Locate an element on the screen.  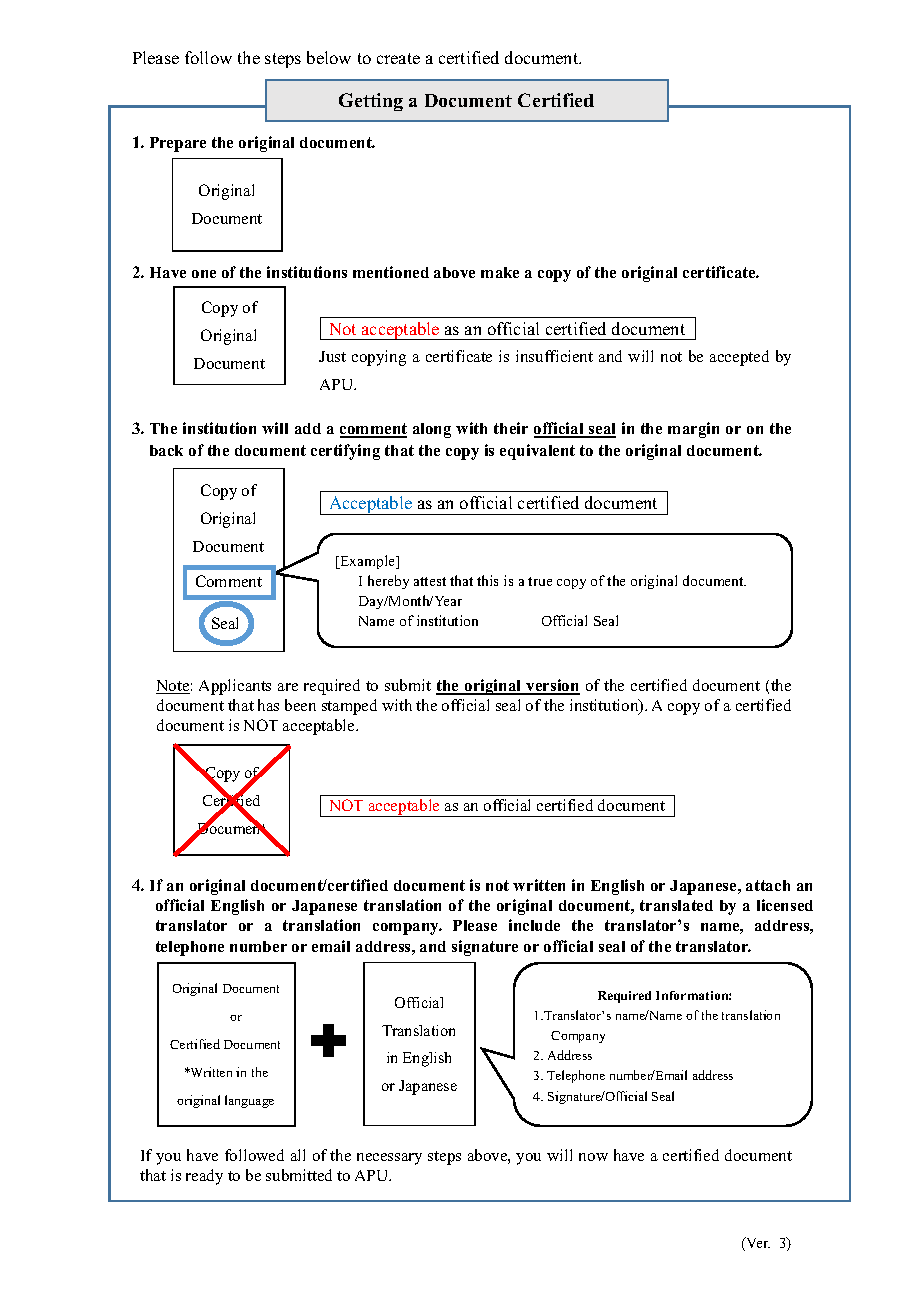
this is located at coordinates (487, 580).
